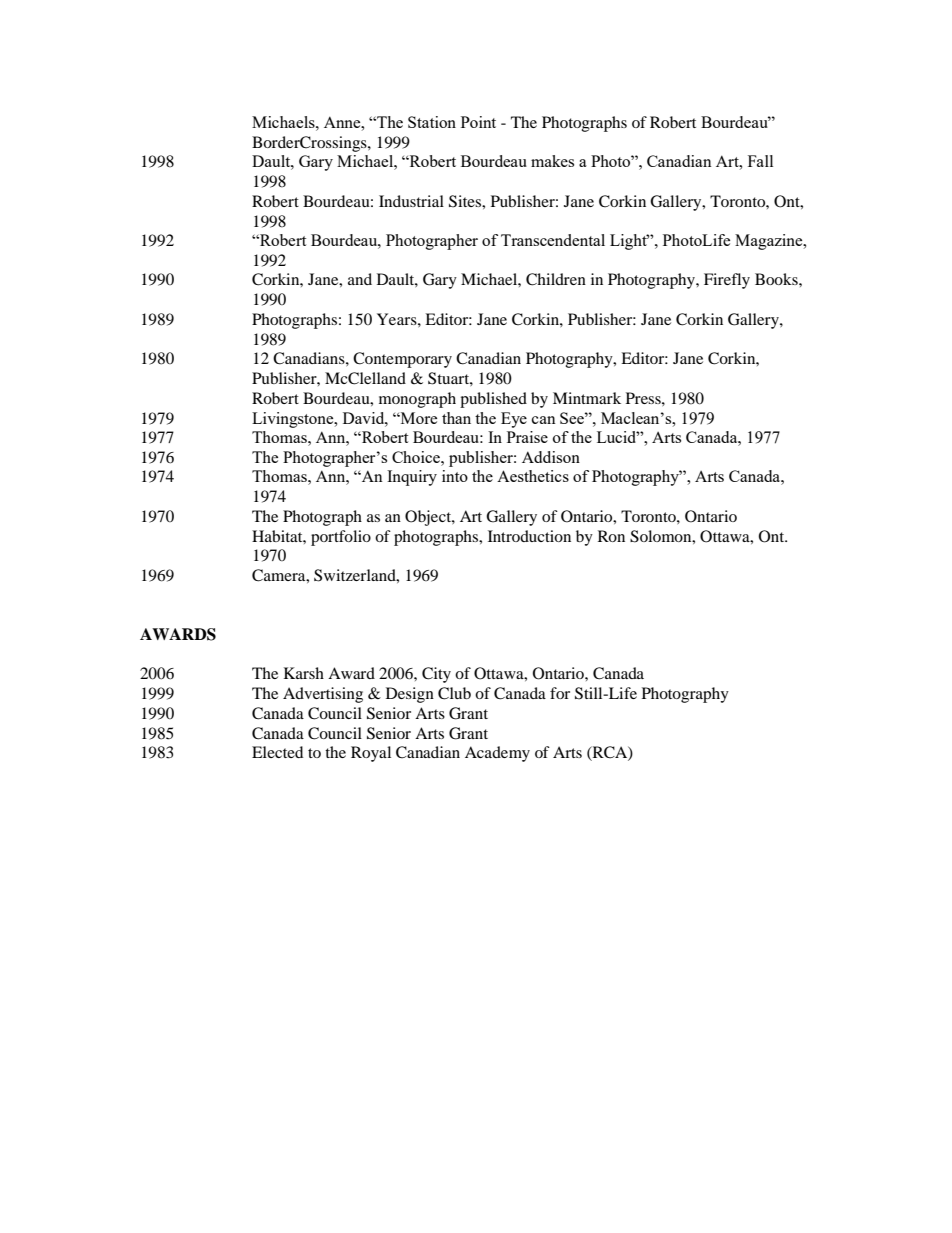 The height and width of the screenshot is (1233, 952). What do you see at coordinates (497, 754) in the screenshot?
I see `Academy` at bounding box center [497, 754].
